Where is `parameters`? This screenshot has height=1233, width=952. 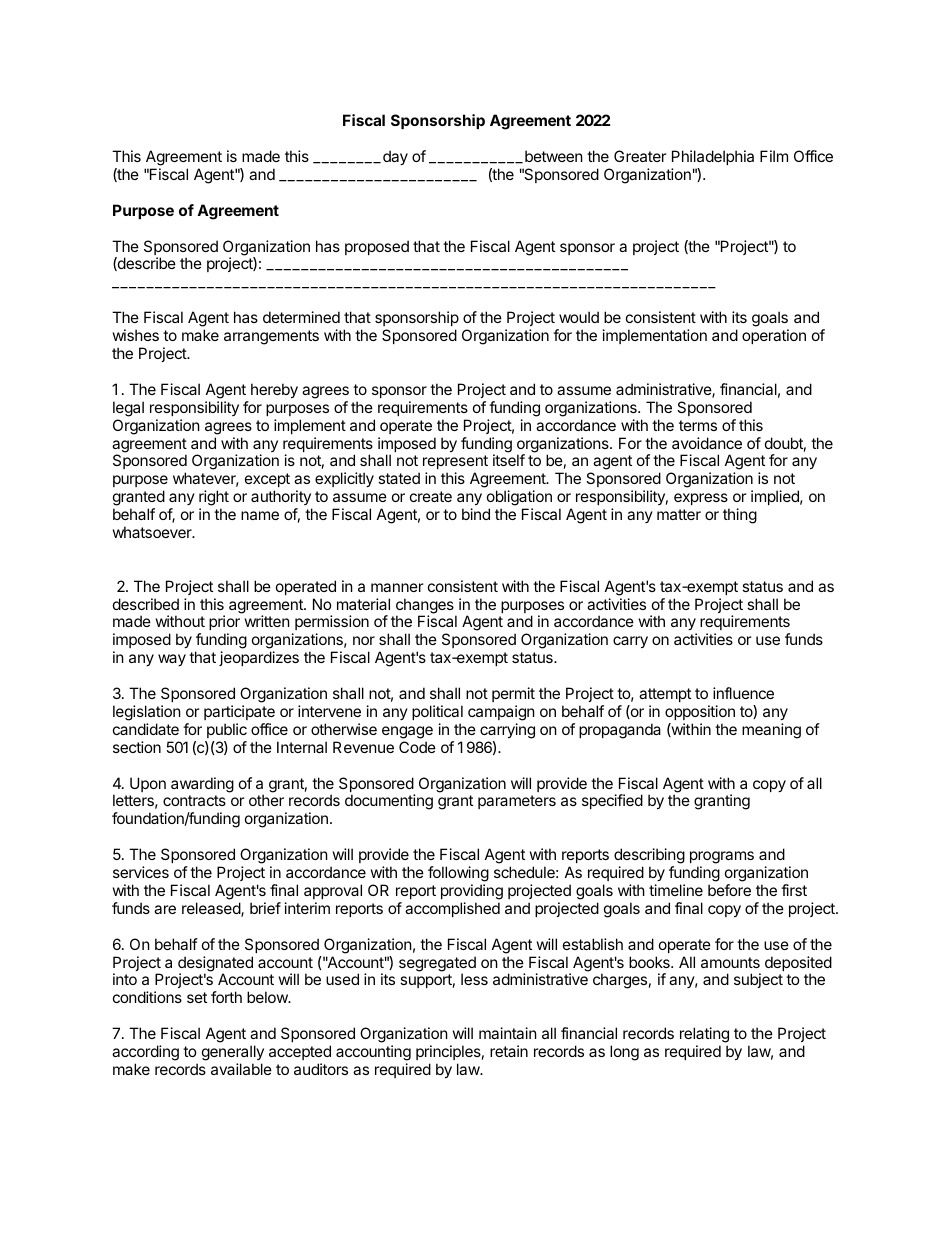 parameters is located at coordinates (517, 802).
